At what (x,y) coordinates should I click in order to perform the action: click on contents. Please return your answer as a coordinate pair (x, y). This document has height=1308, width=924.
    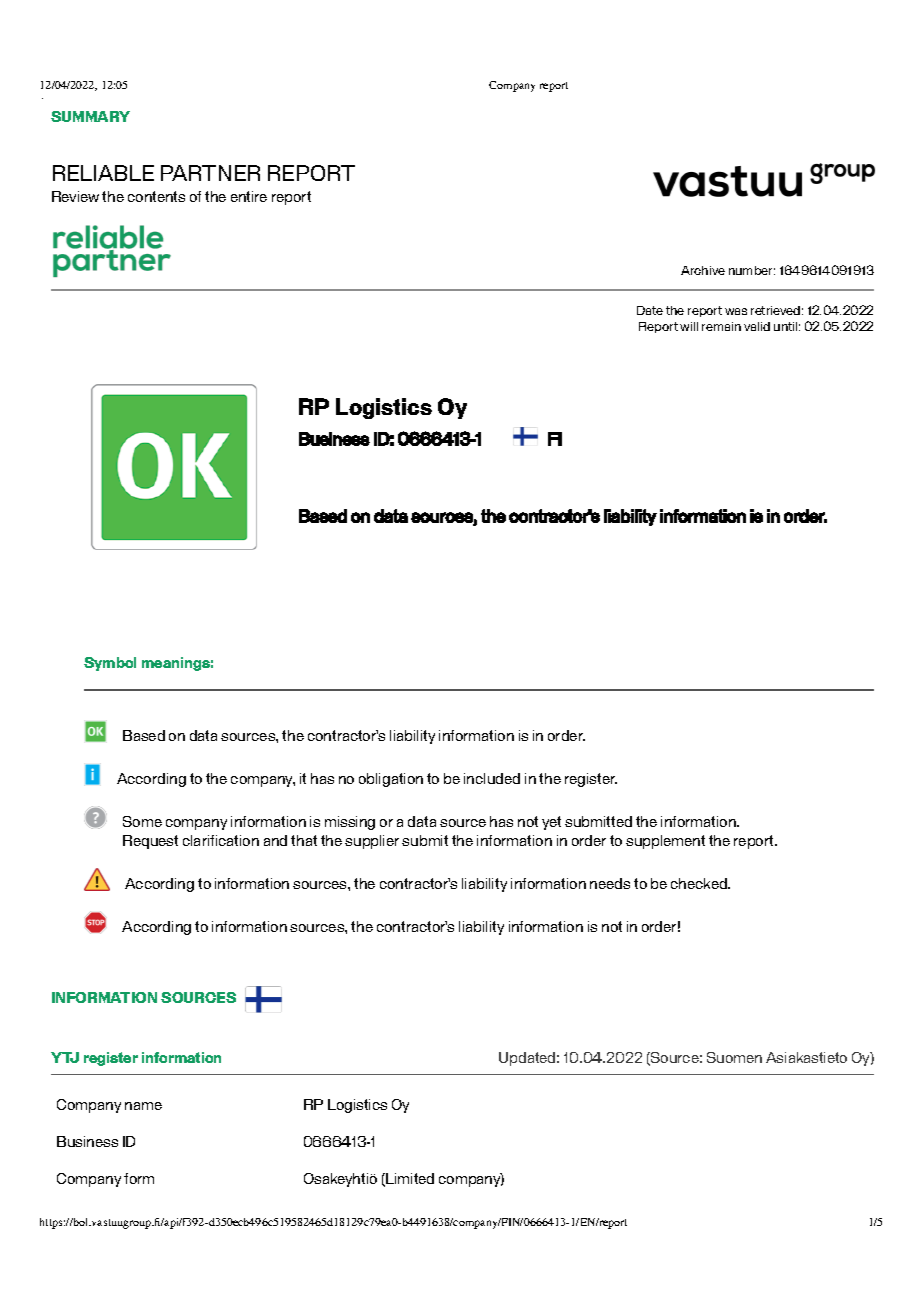
    Looking at the image, I should click on (156, 196).
